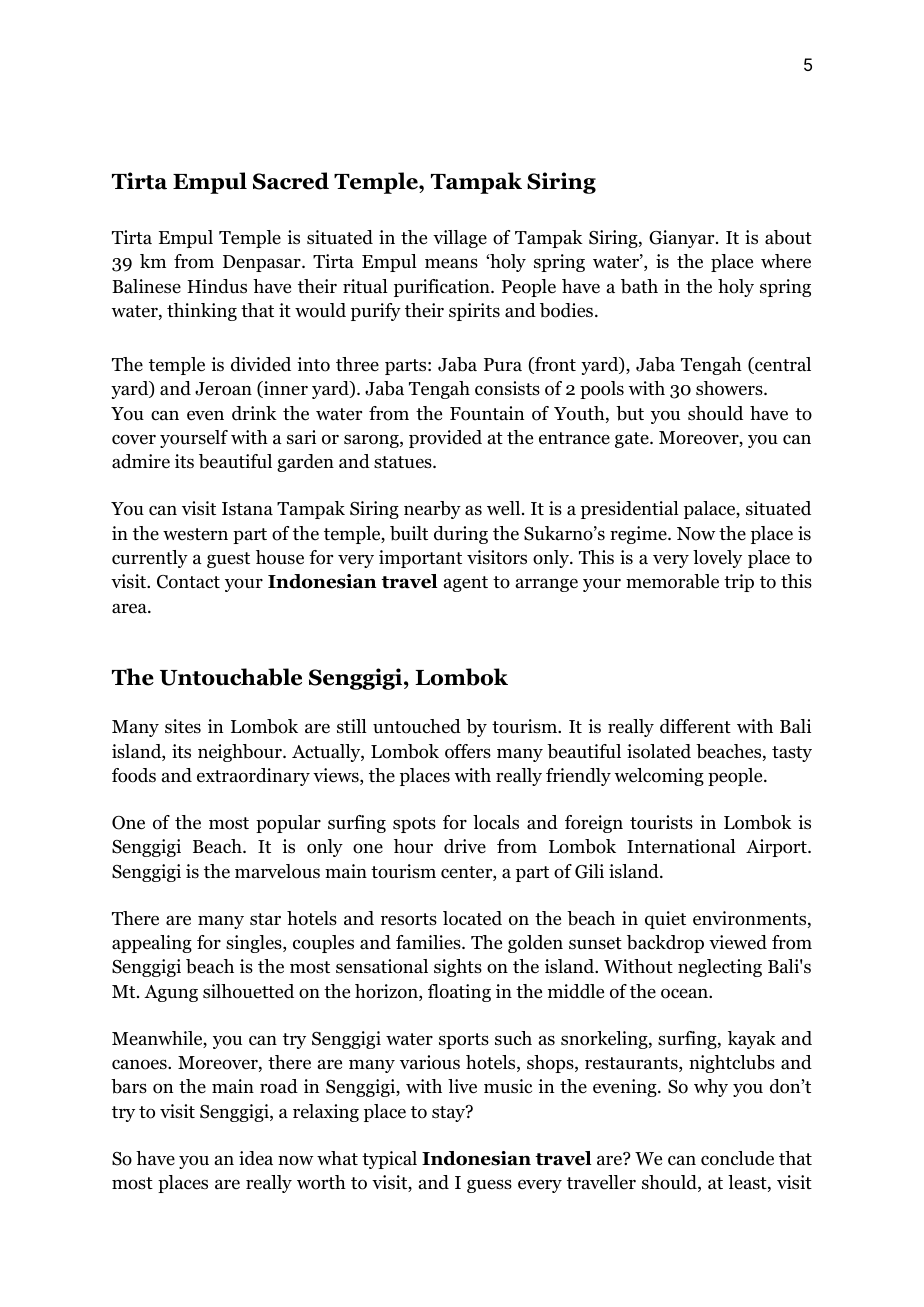 This screenshot has height=1307, width=924. I want to click on untouched, so click(417, 726).
